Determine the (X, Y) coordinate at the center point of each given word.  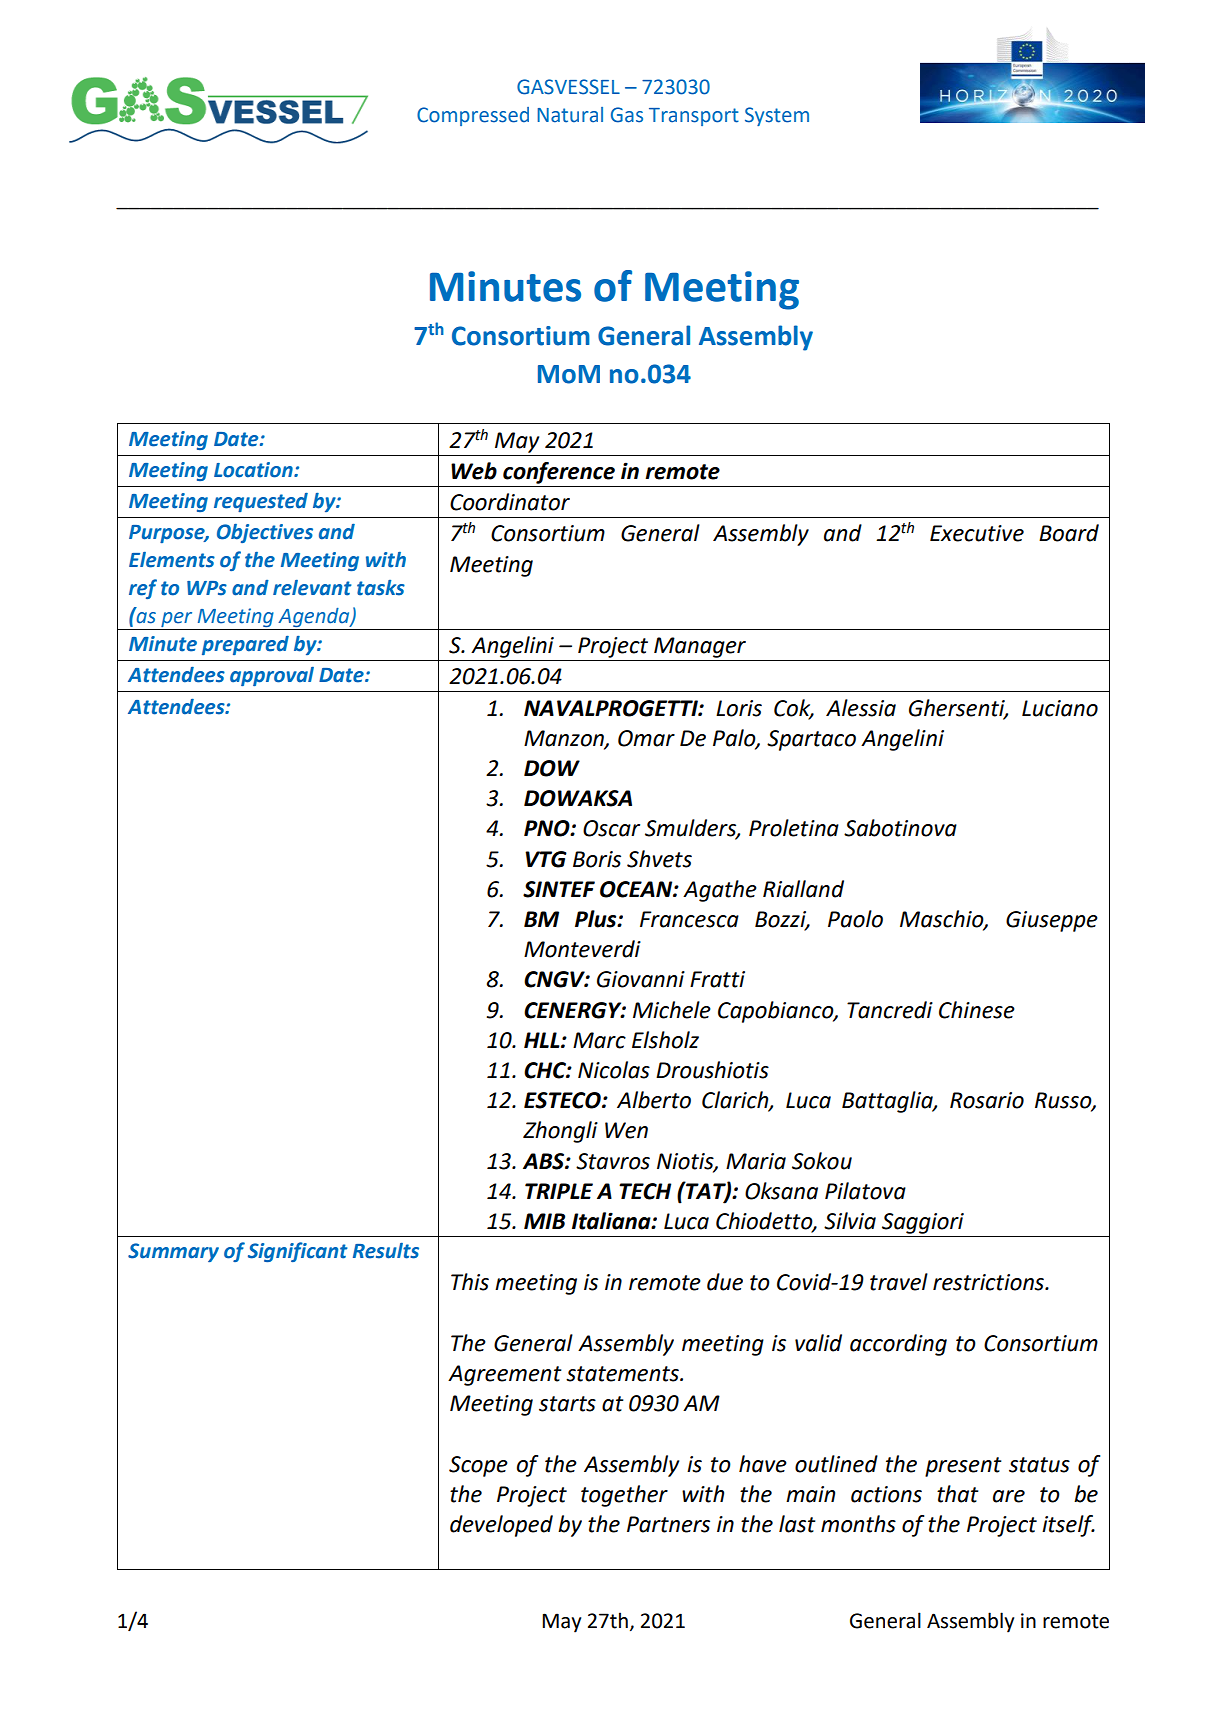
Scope (478, 1466)
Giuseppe (1052, 921)
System (777, 116)
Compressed (473, 116)
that (958, 1494)
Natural (570, 115)
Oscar (611, 828)
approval (272, 676)
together (624, 1496)
